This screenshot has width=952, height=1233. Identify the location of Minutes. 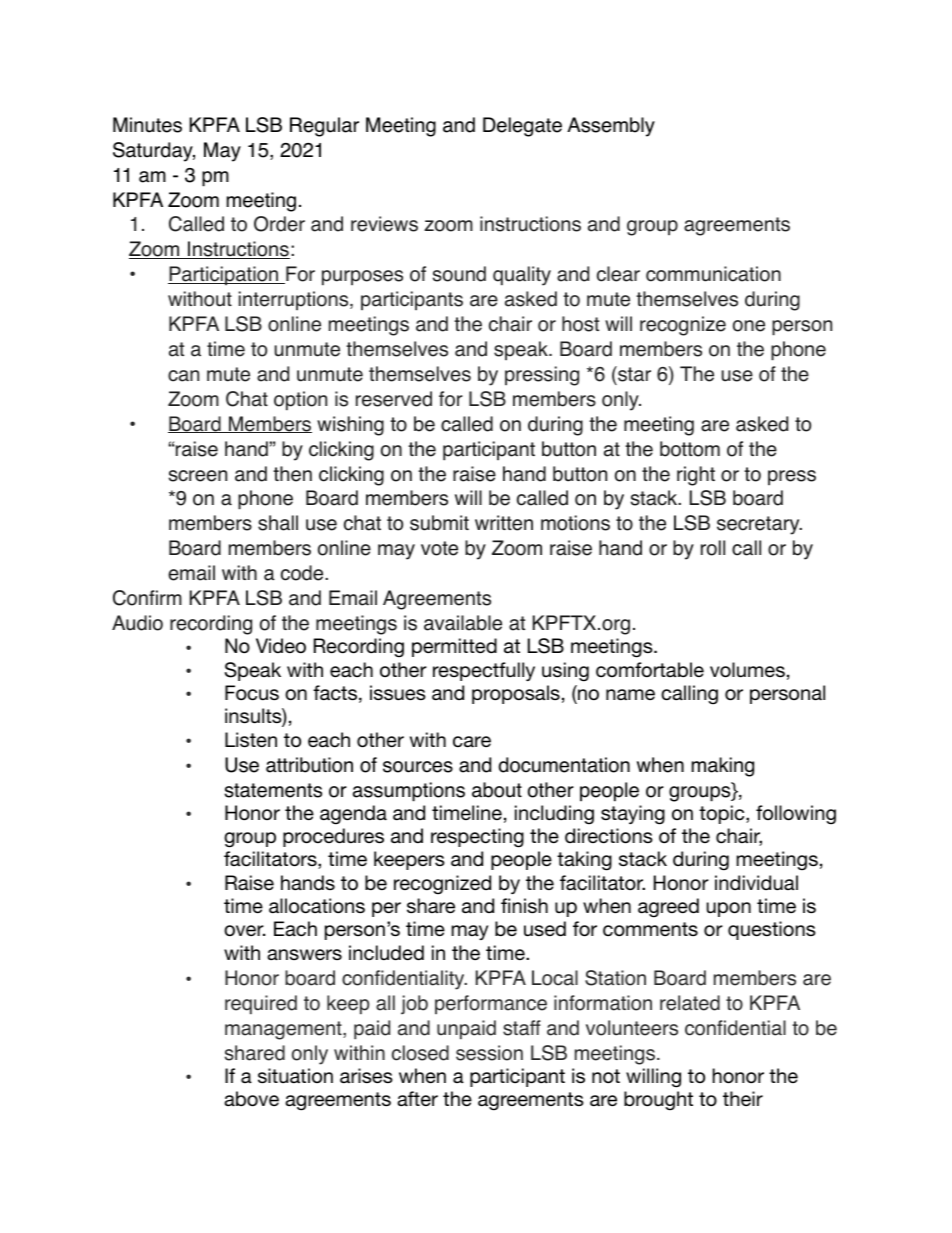
(147, 125).
